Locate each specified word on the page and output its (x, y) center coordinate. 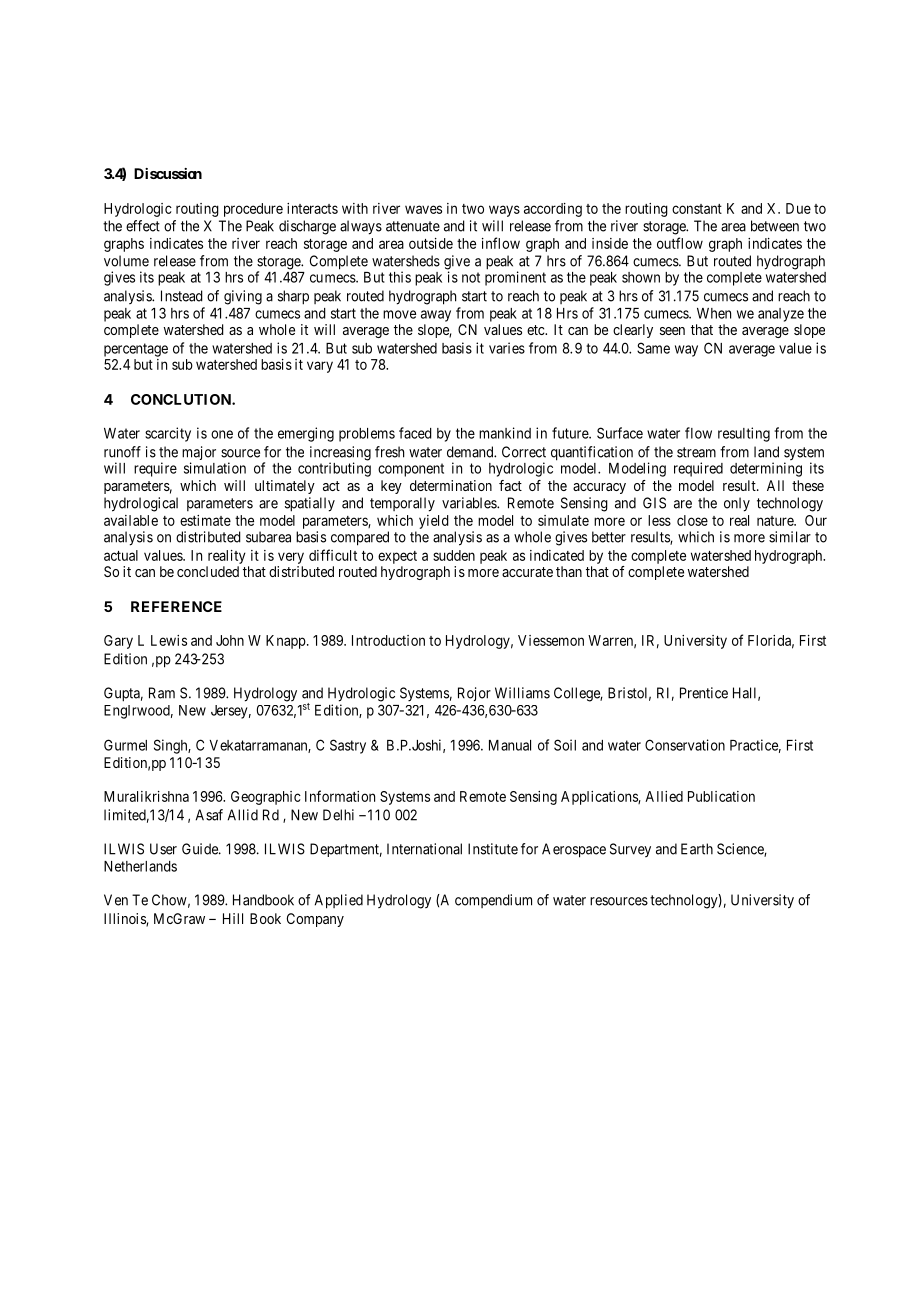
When (714, 313)
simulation (215, 468)
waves (423, 209)
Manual (510, 745)
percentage (136, 350)
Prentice (704, 693)
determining (766, 469)
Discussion (168, 173)
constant (697, 209)
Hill (233, 918)
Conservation (685, 745)
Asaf (209, 815)
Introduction (388, 640)
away (436, 316)
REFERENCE (176, 606)
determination (451, 485)
